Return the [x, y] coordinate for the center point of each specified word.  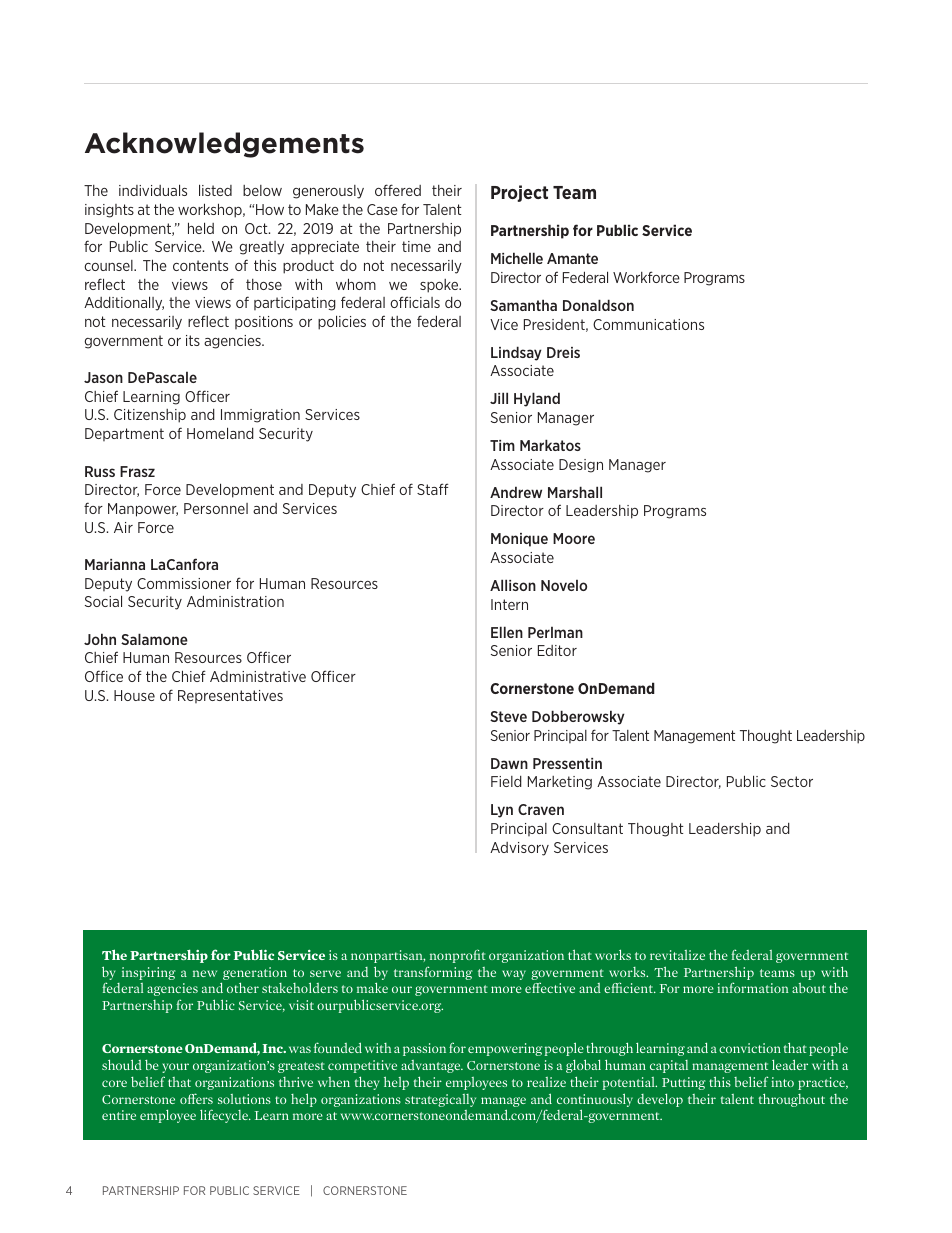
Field [506, 781]
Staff [432, 489]
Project [519, 193]
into [782, 1082]
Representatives [230, 696]
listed [215, 190]
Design [581, 466]
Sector [792, 781]
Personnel [216, 508]
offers [196, 1098]
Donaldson [598, 305]
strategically [440, 1100]
